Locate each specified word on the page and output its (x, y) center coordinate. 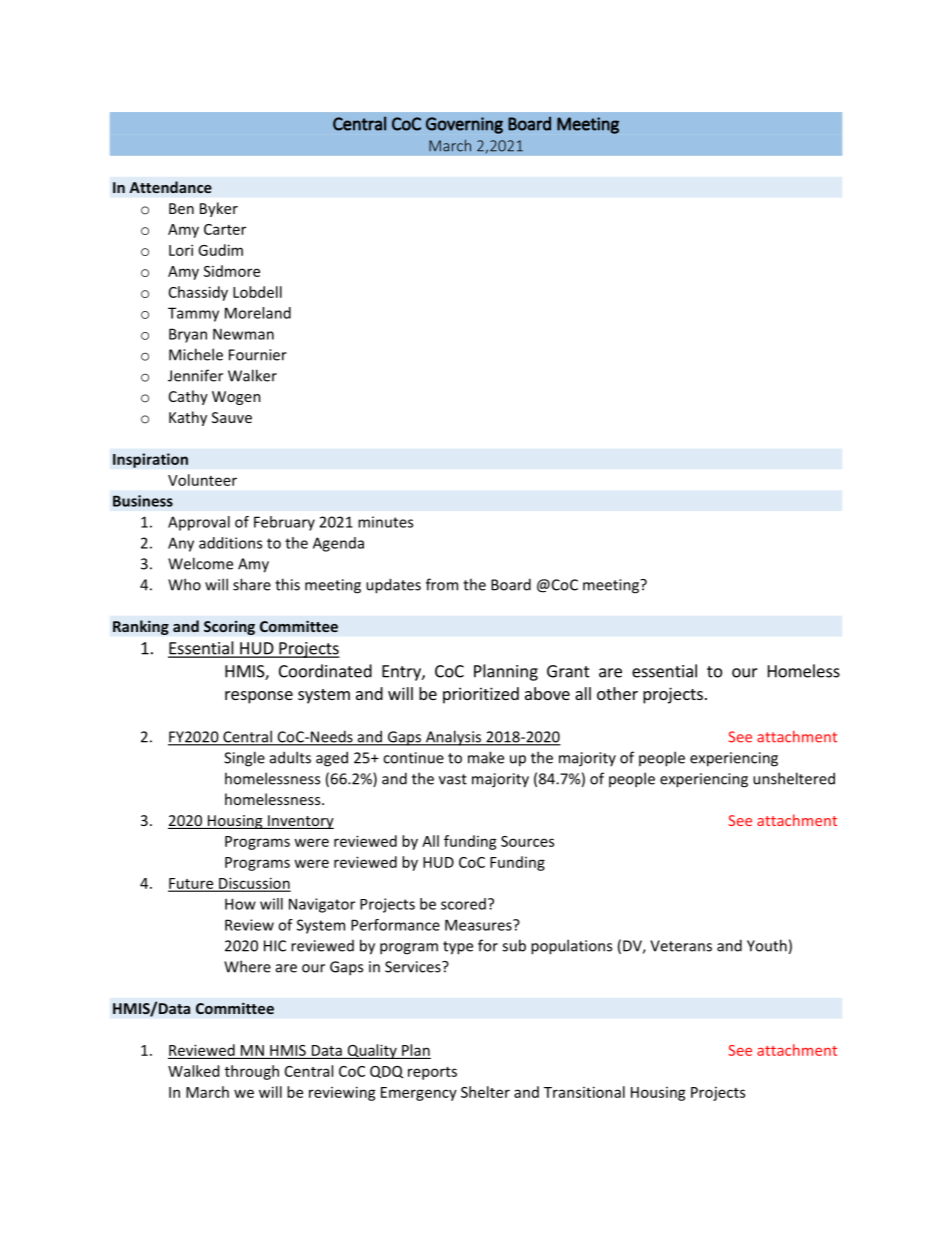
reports (432, 1073)
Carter (225, 229)
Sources (527, 841)
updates (393, 586)
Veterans (681, 946)
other (617, 693)
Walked (193, 1071)
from (442, 584)
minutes (385, 522)
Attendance (171, 187)
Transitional (584, 1092)
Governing (464, 125)
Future (192, 884)
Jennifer (195, 375)
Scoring (229, 627)
